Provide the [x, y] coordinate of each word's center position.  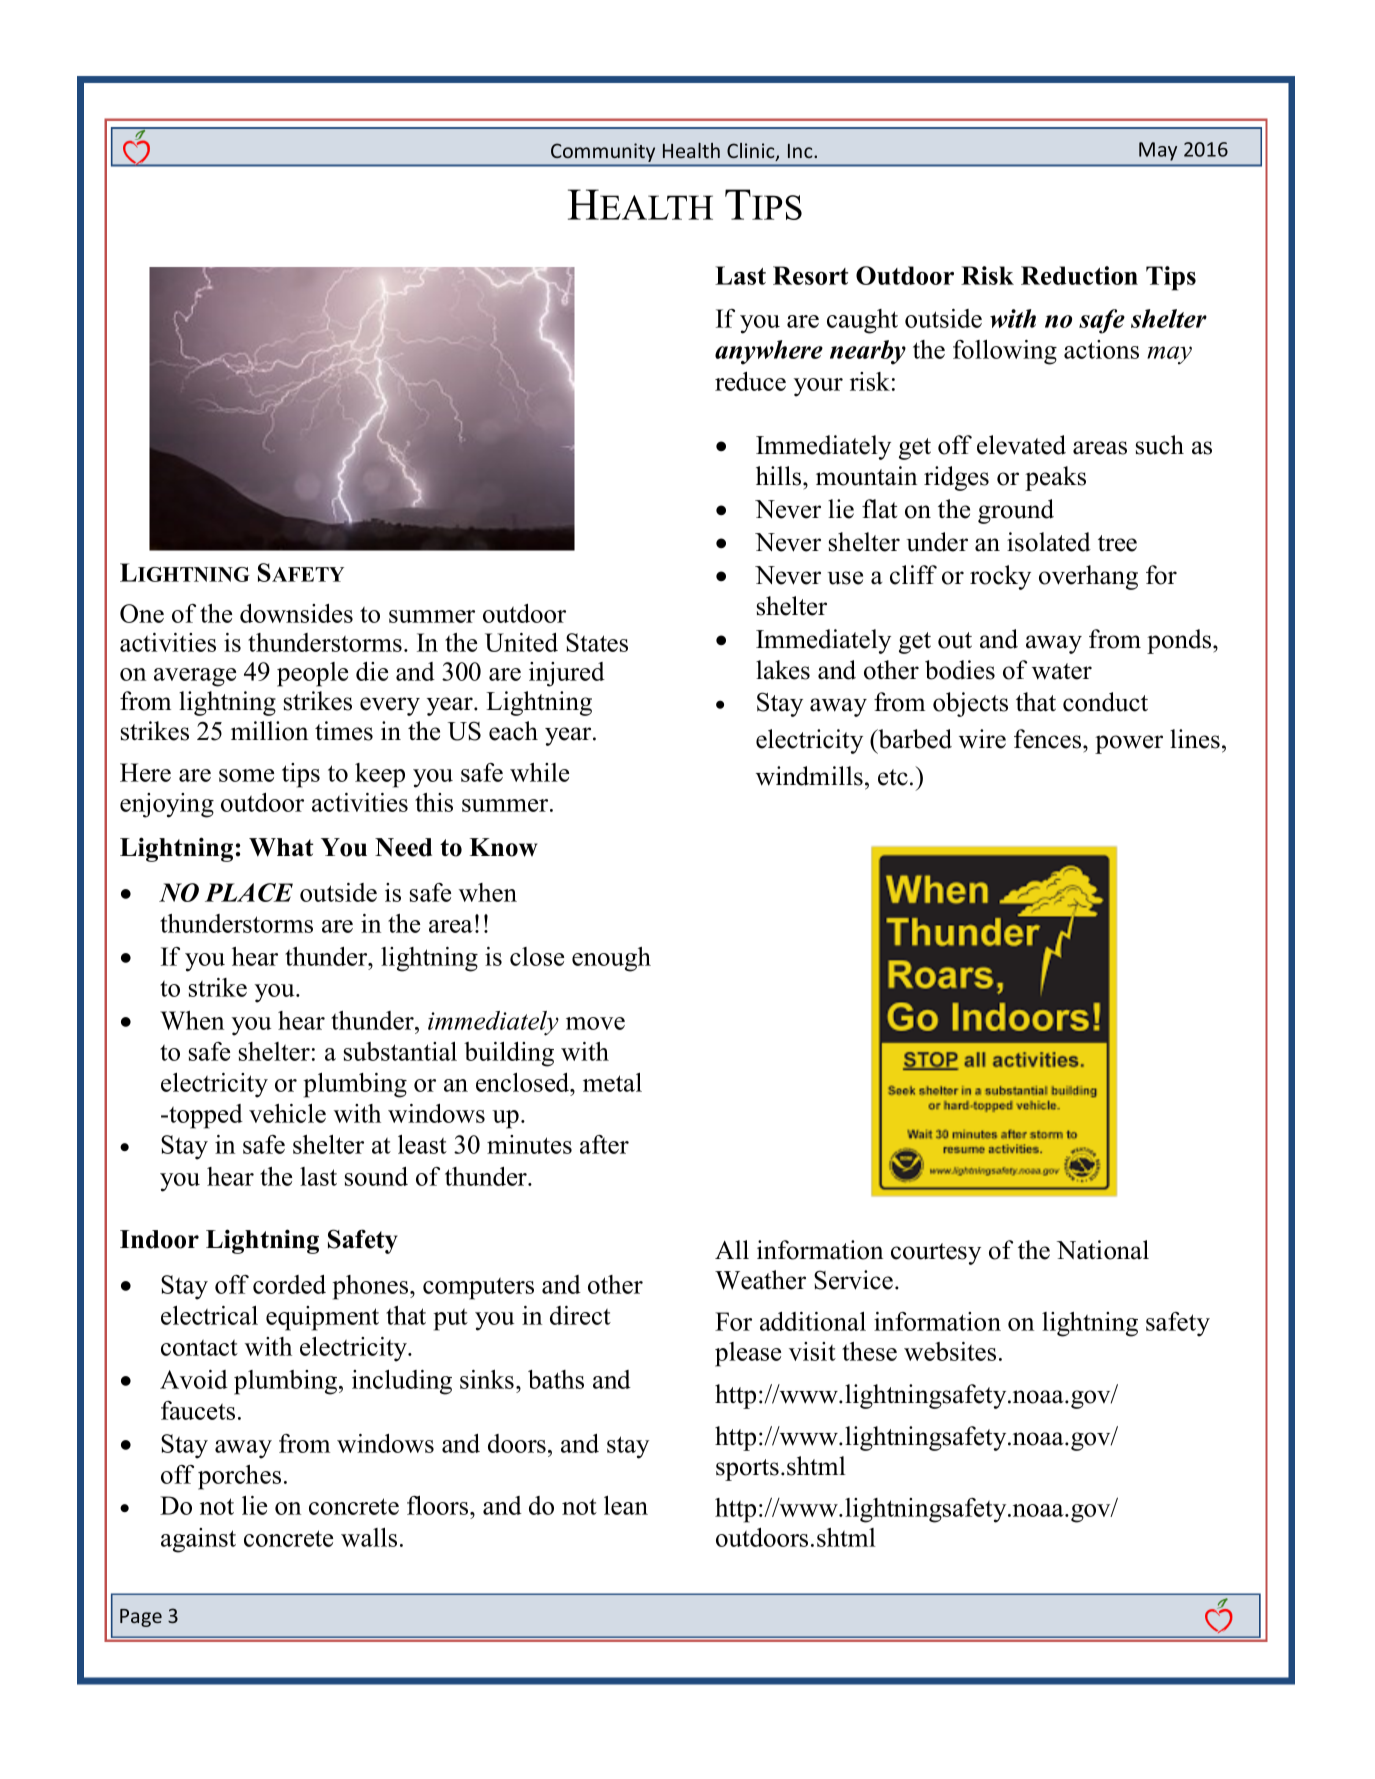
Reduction [1079, 275]
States [597, 642]
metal [612, 1082]
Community [603, 152]
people [312, 674]
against [198, 1540]
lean [626, 1505]
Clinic [752, 152]
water [1062, 671]
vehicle [287, 1113]
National [1103, 1250]
